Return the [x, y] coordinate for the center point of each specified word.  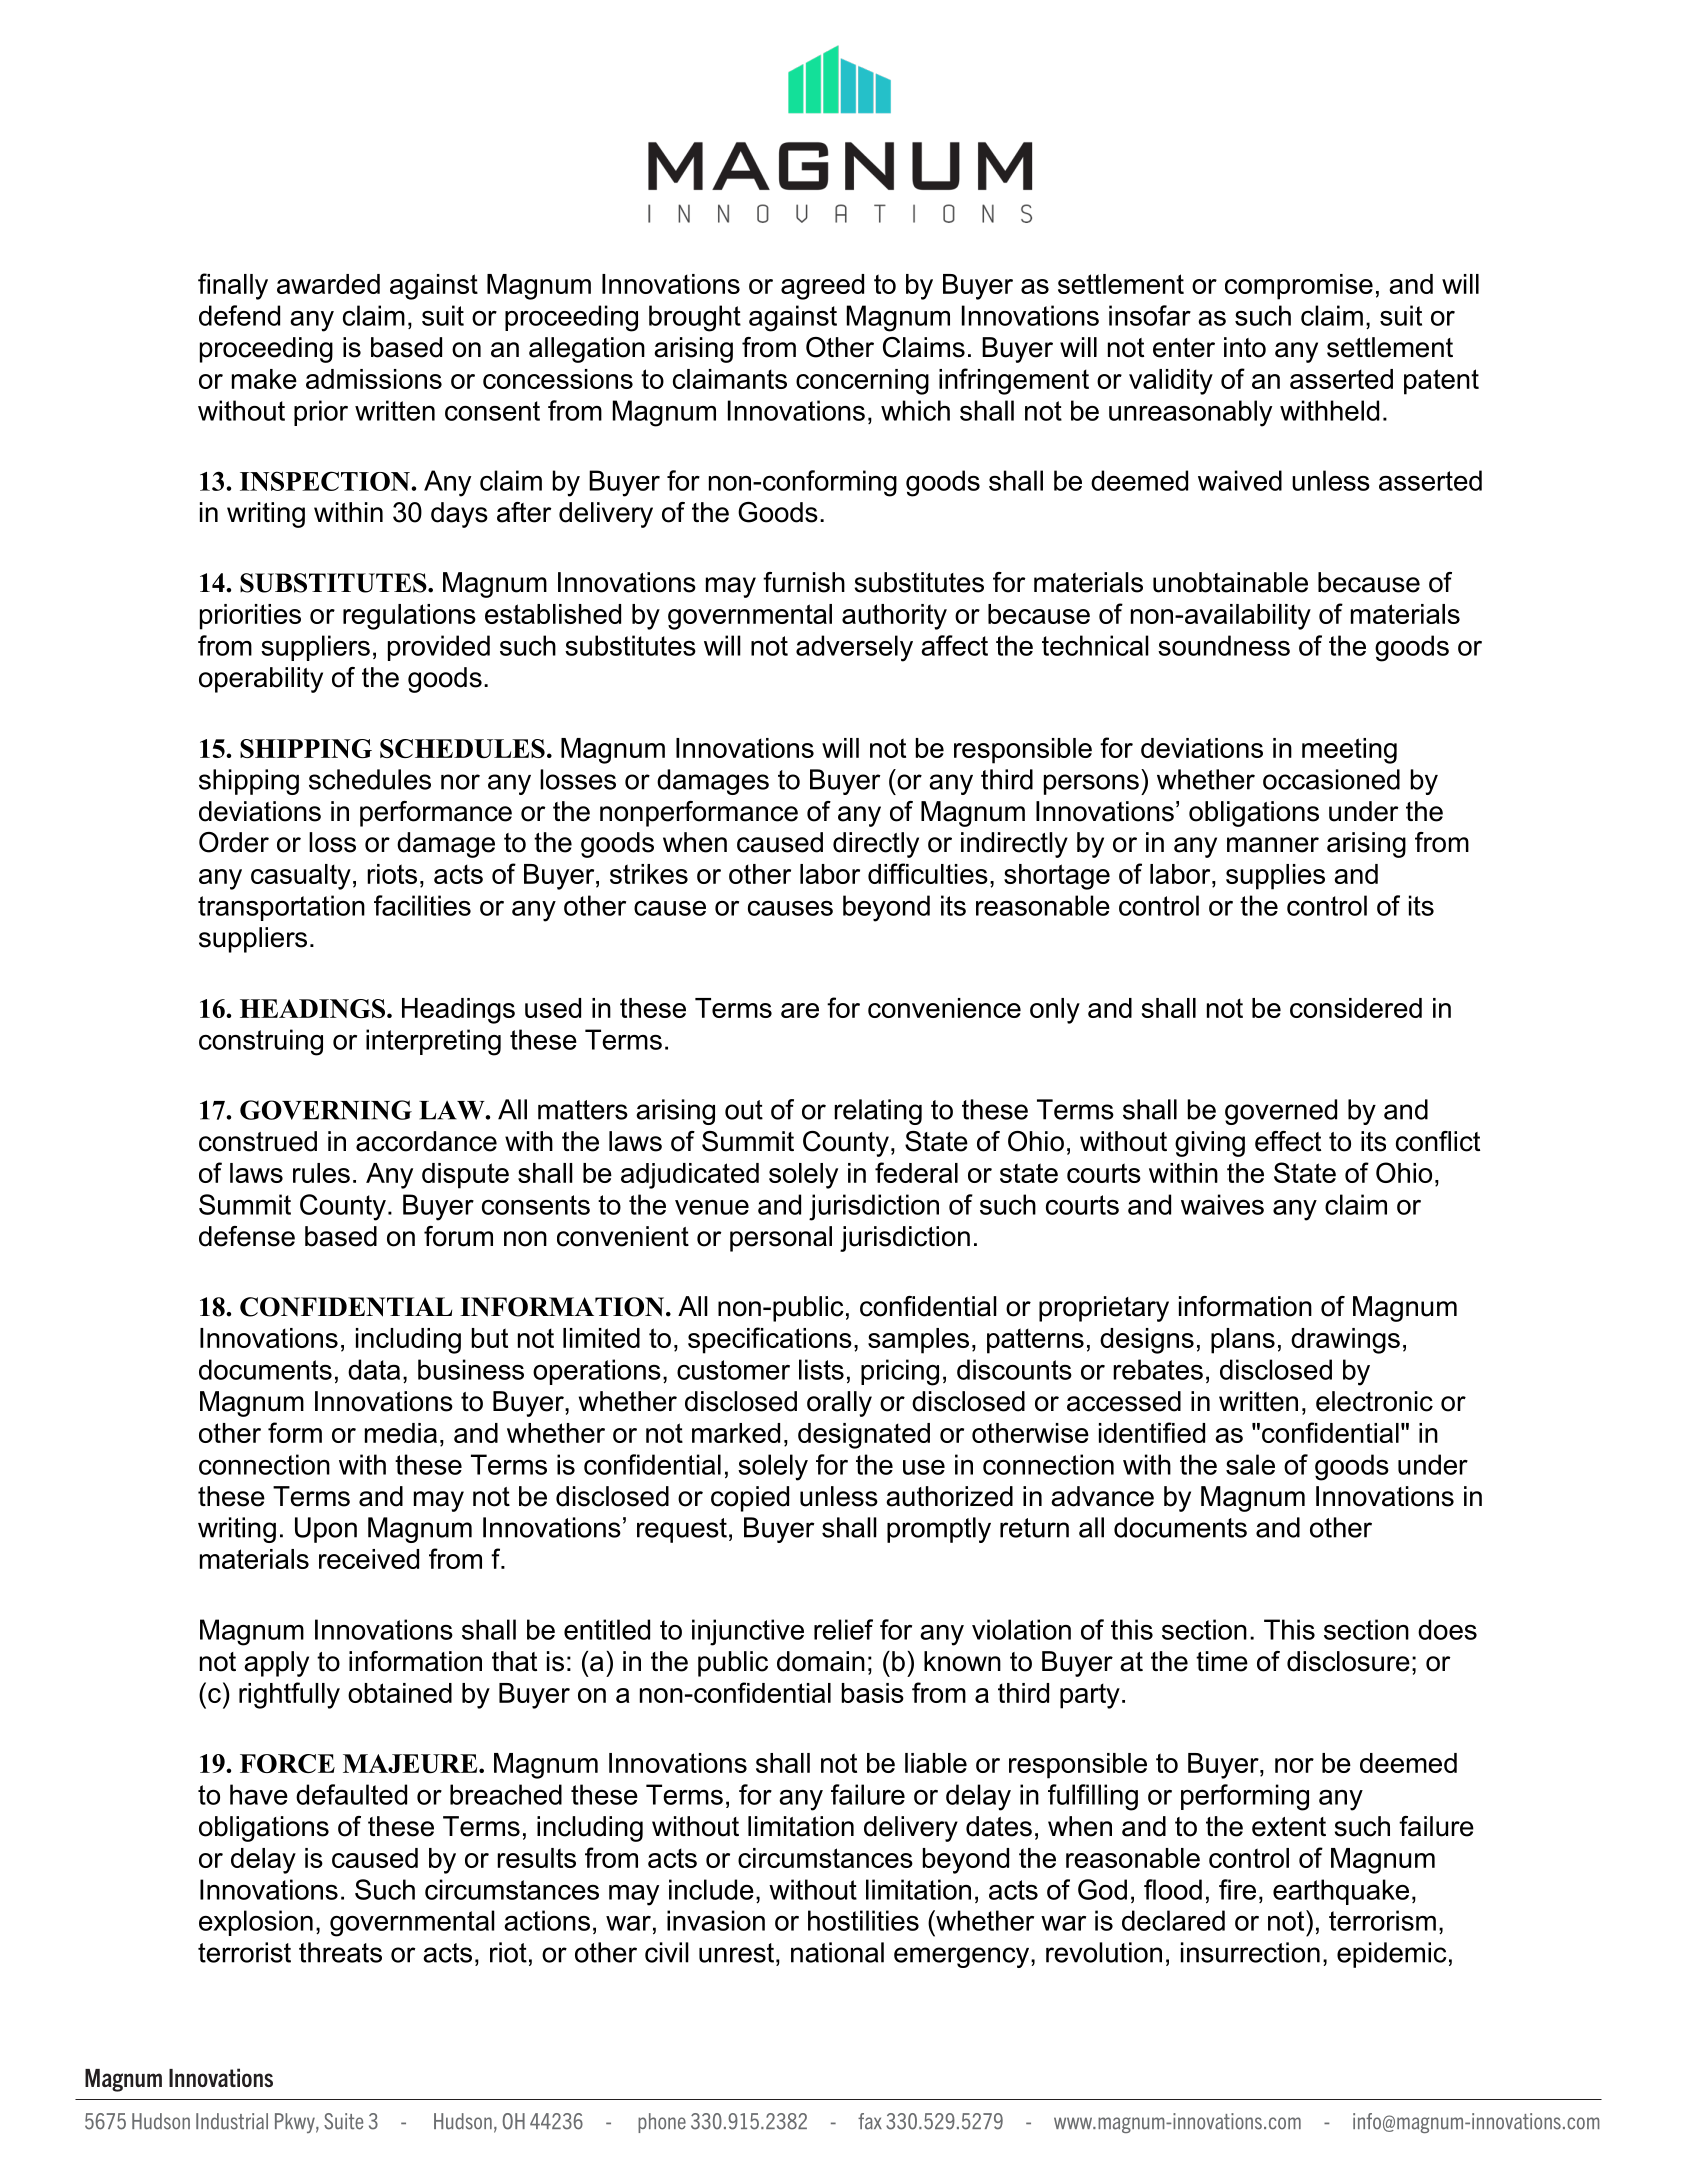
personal [781, 1239]
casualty [301, 877]
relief [843, 1629]
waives [1222, 1204]
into [1245, 347]
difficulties [928, 873]
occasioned [1331, 779]
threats [340, 1952]
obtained [400, 1693]
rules [321, 1173]
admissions [374, 379]
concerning [862, 382]
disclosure [1348, 1661]
